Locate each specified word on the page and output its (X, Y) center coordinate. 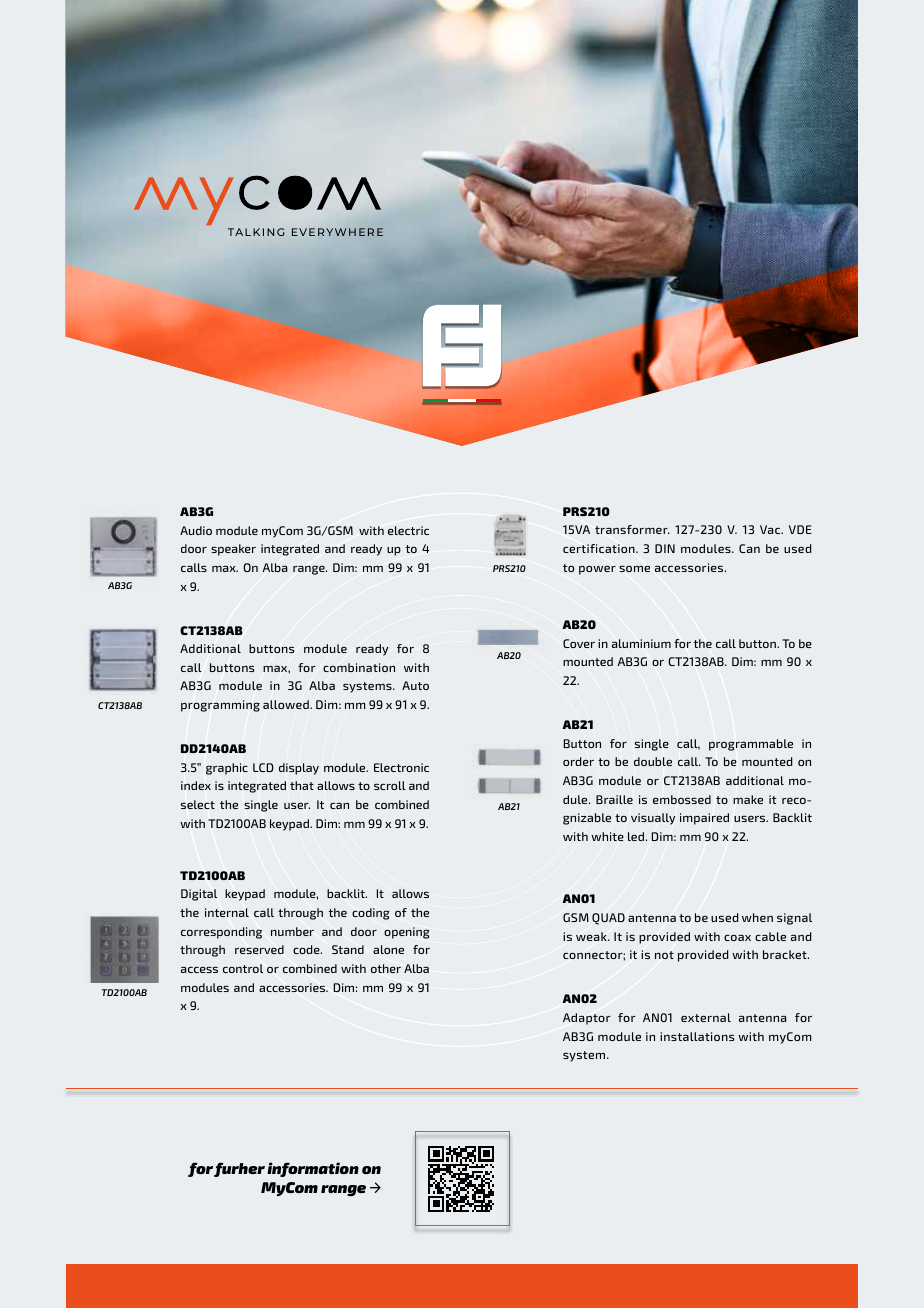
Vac (771, 529)
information (313, 1169)
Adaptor (587, 1019)
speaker (233, 550)
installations (697, 1036)
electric (408, 530)
